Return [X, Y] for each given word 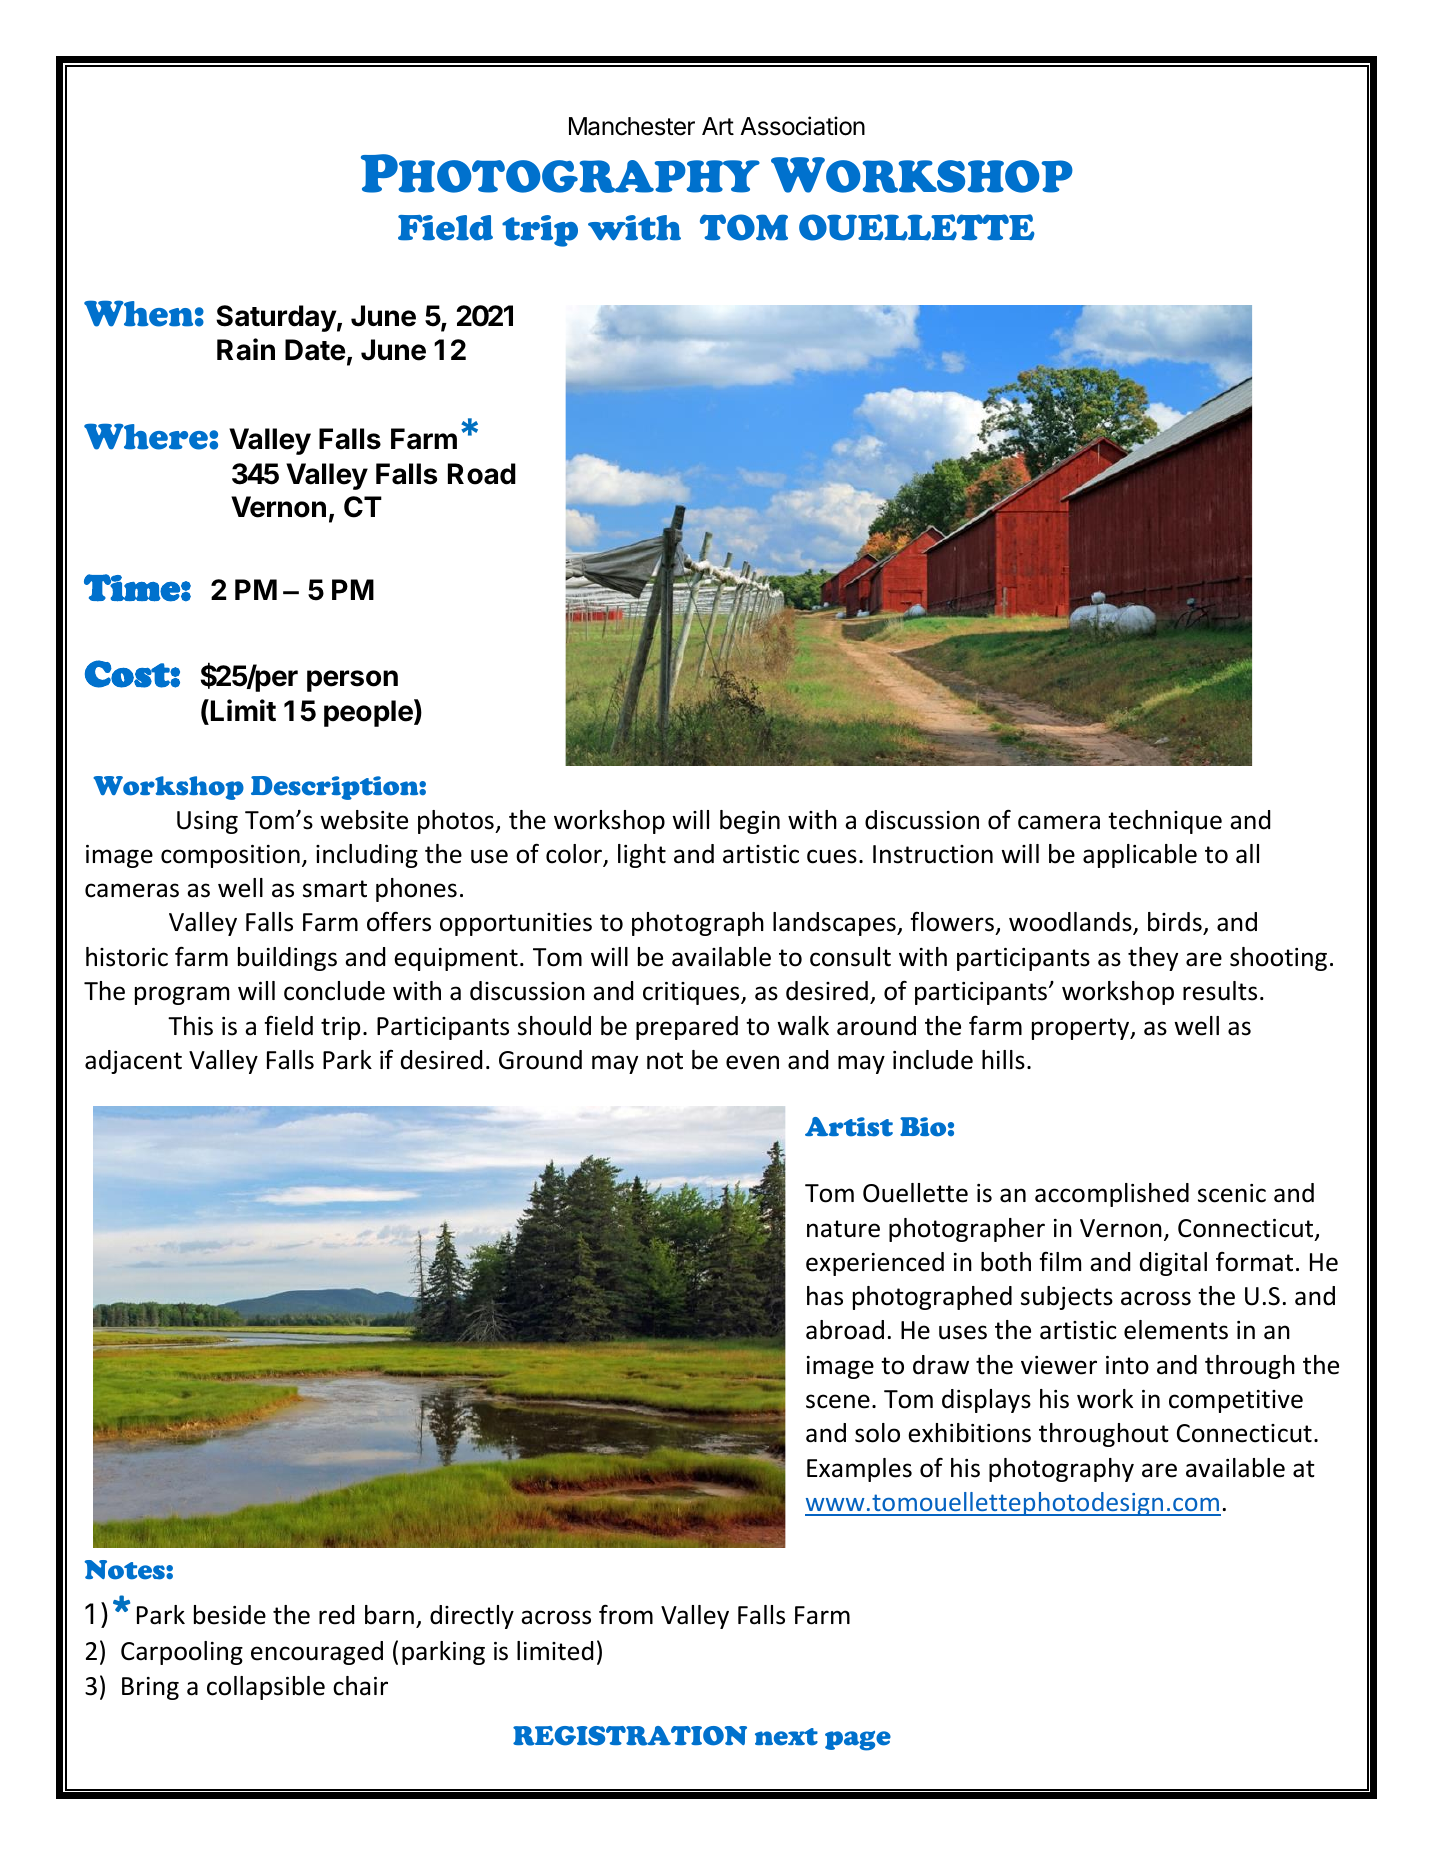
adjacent [133, 1062]
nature [843, 1229]
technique [1165, 822]
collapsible [266, 1688]
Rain [246, 349]
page [858, 1741]
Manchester [632, 126]
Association [802, 126]
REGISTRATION [630, 1736]
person [352, 681]
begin [750, 822]
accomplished [1112, 1195]
